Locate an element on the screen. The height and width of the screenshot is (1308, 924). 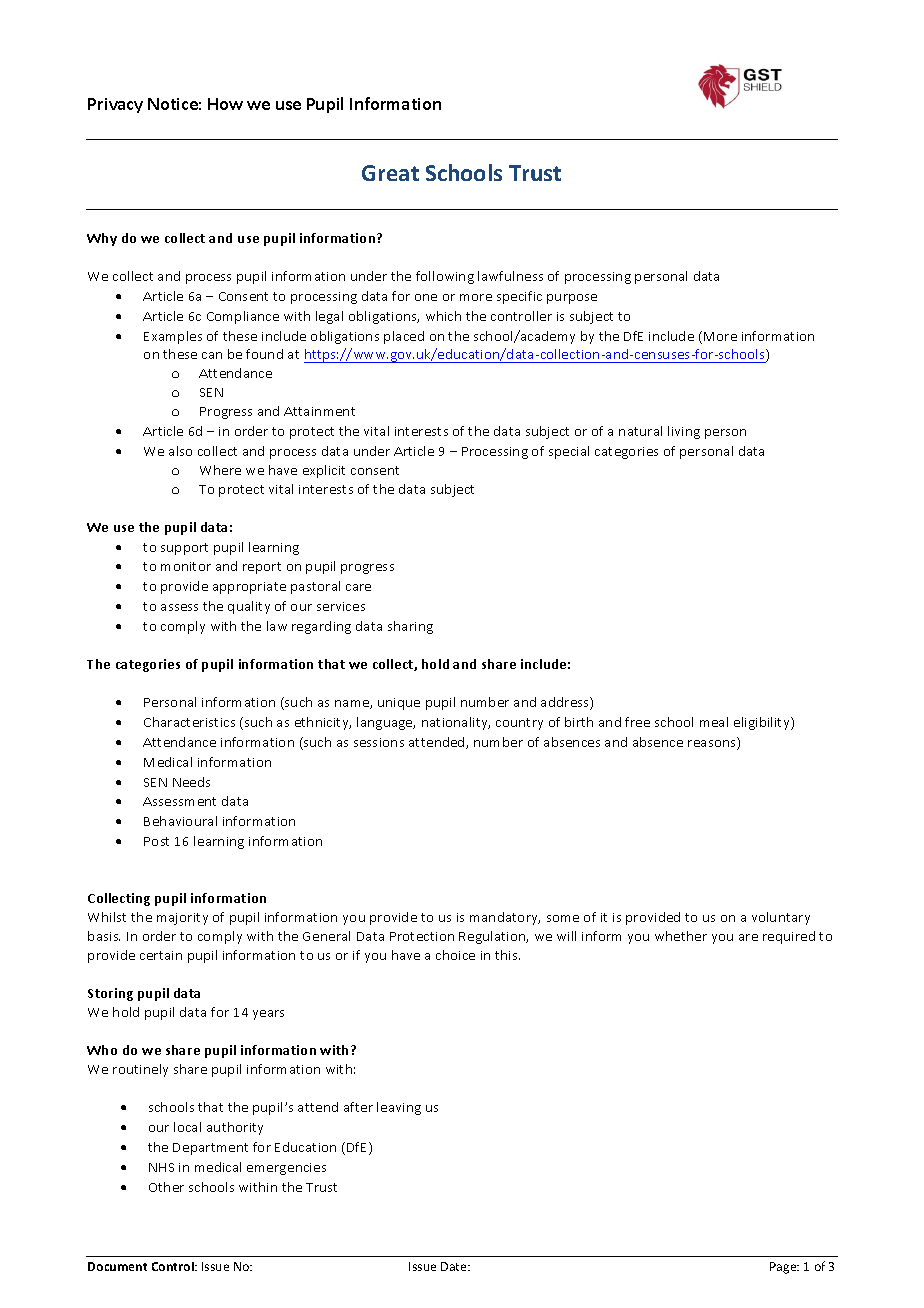
whether is located at coordinates (681, 936).
